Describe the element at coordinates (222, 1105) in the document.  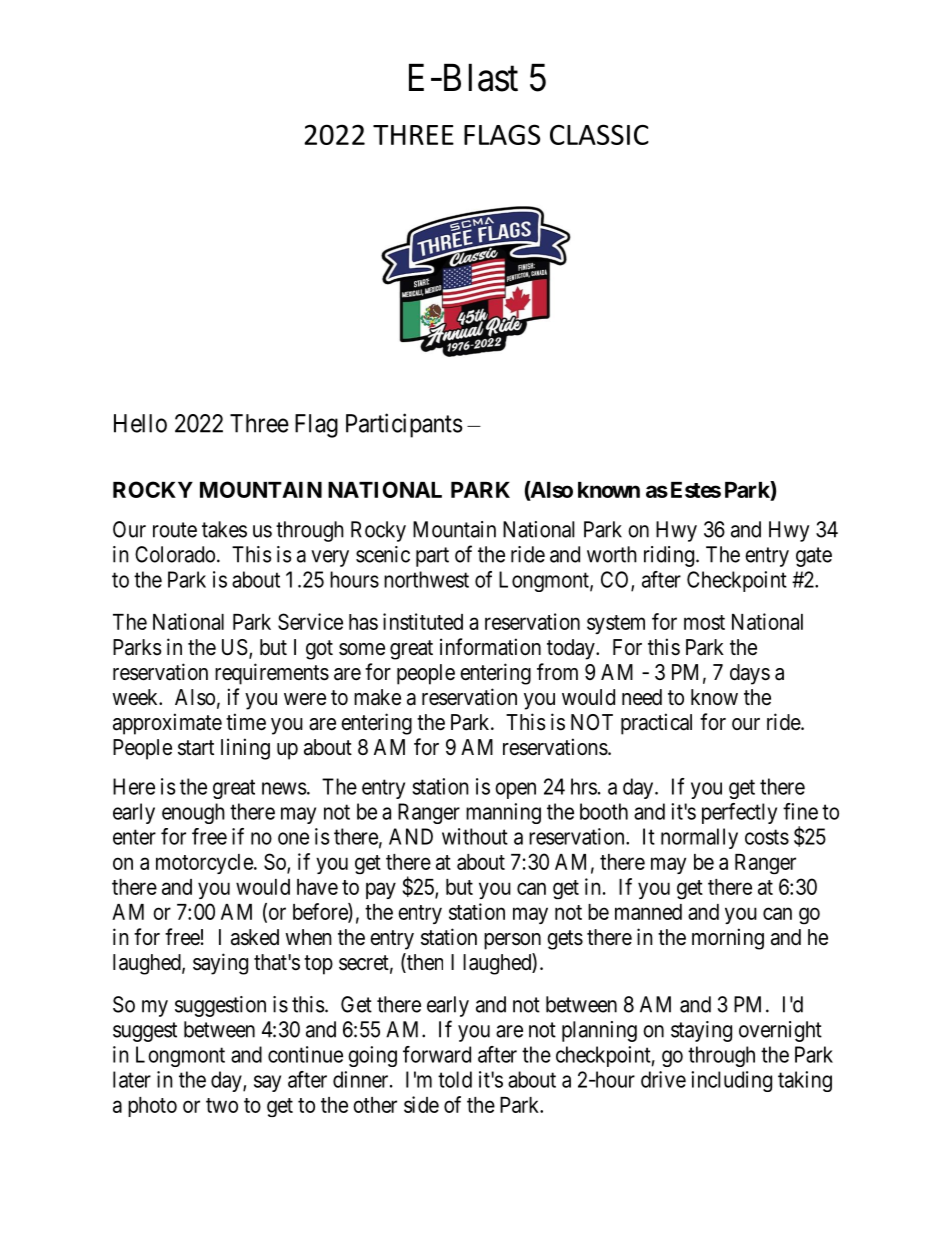
I see `two` at that location.
